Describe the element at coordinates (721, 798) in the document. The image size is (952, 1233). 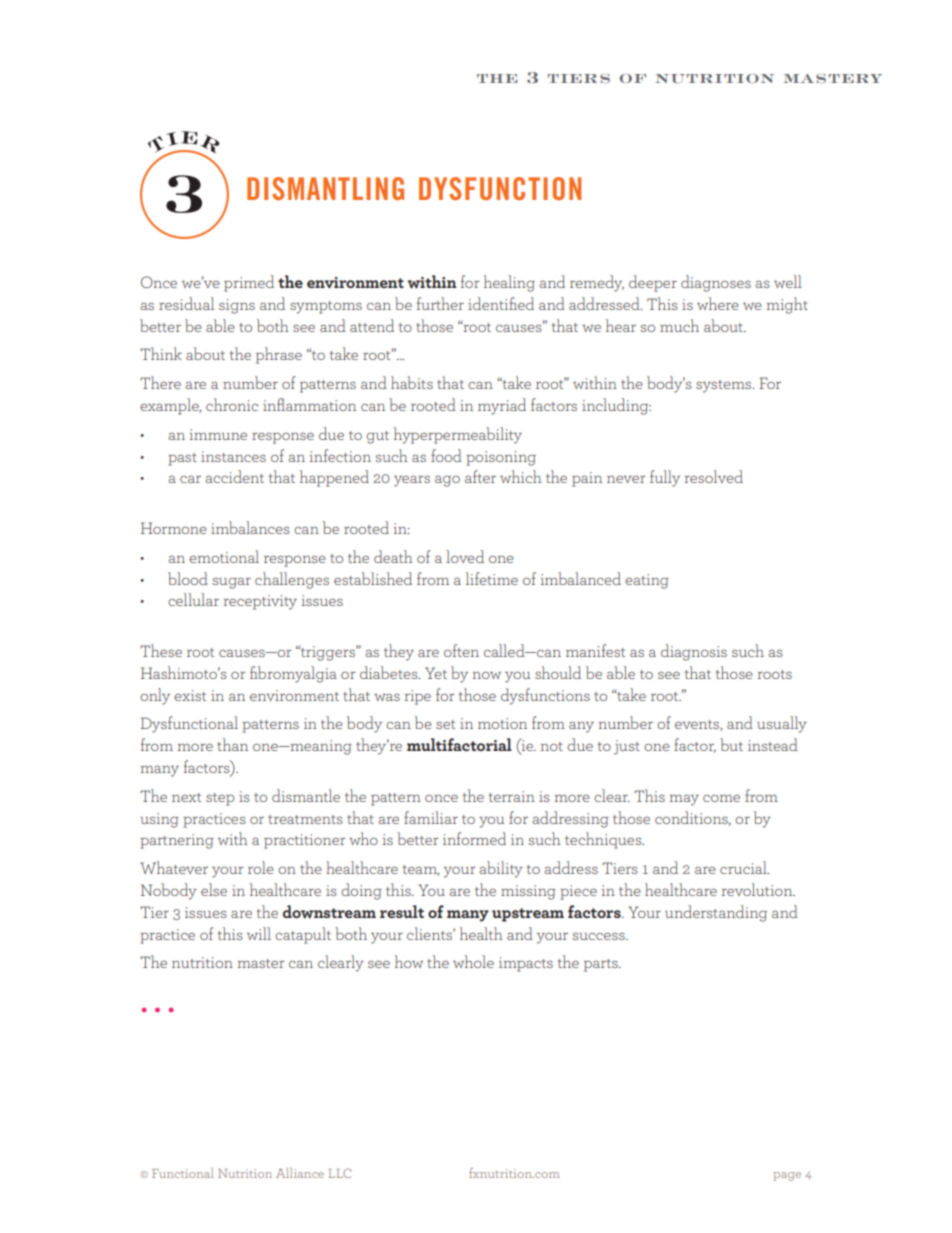
I see `come` at that location.
